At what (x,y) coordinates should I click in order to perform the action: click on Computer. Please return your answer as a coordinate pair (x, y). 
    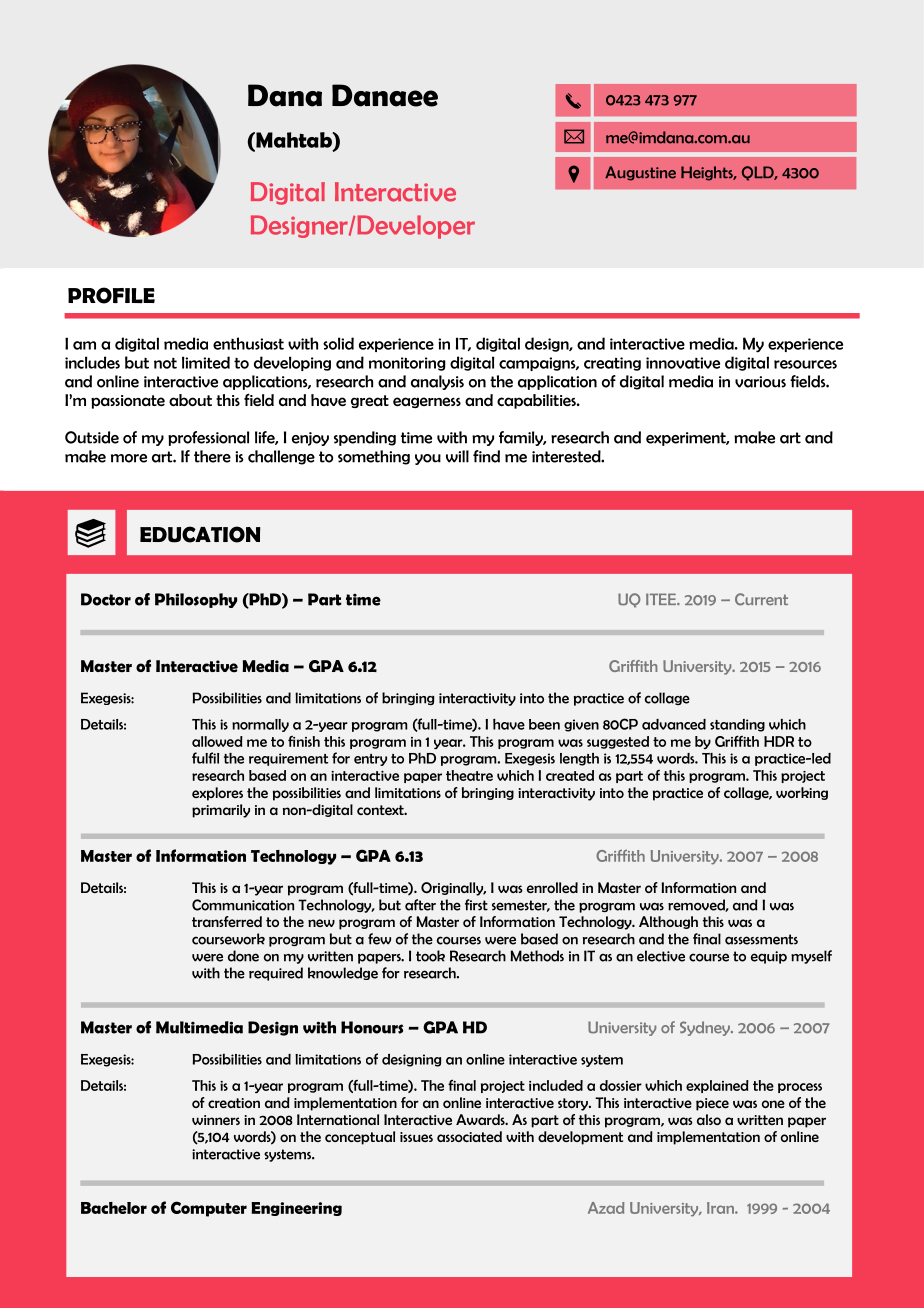
    Looking at the image, I should click on (209, 1209).
